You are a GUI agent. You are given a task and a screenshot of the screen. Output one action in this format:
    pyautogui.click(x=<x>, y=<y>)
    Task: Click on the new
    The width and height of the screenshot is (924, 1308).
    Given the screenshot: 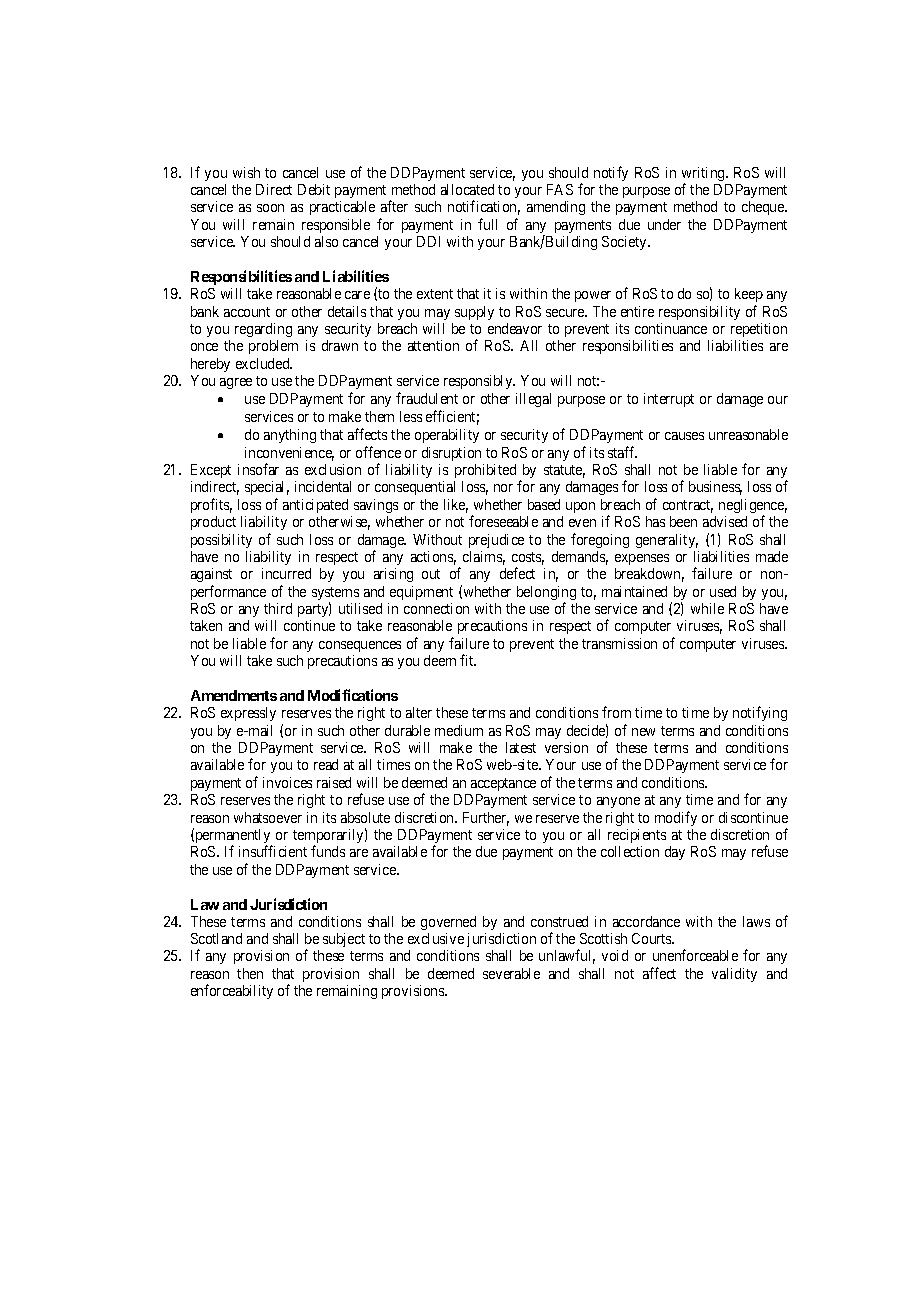 What is the action you would take?
    pyautogui.click(x=643, y=732)
